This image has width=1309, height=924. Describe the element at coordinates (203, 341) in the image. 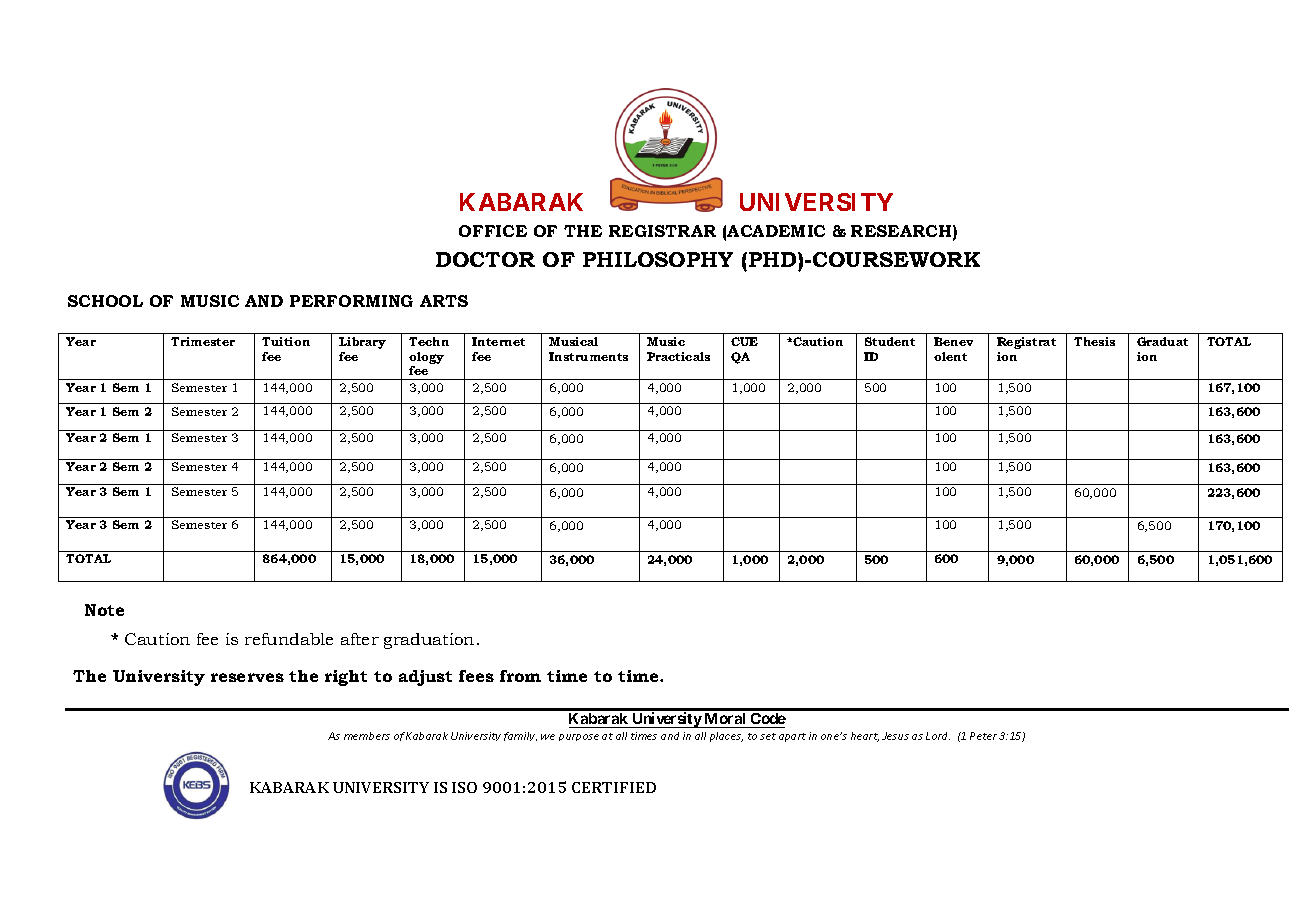

I see `Trimester` at that location.
